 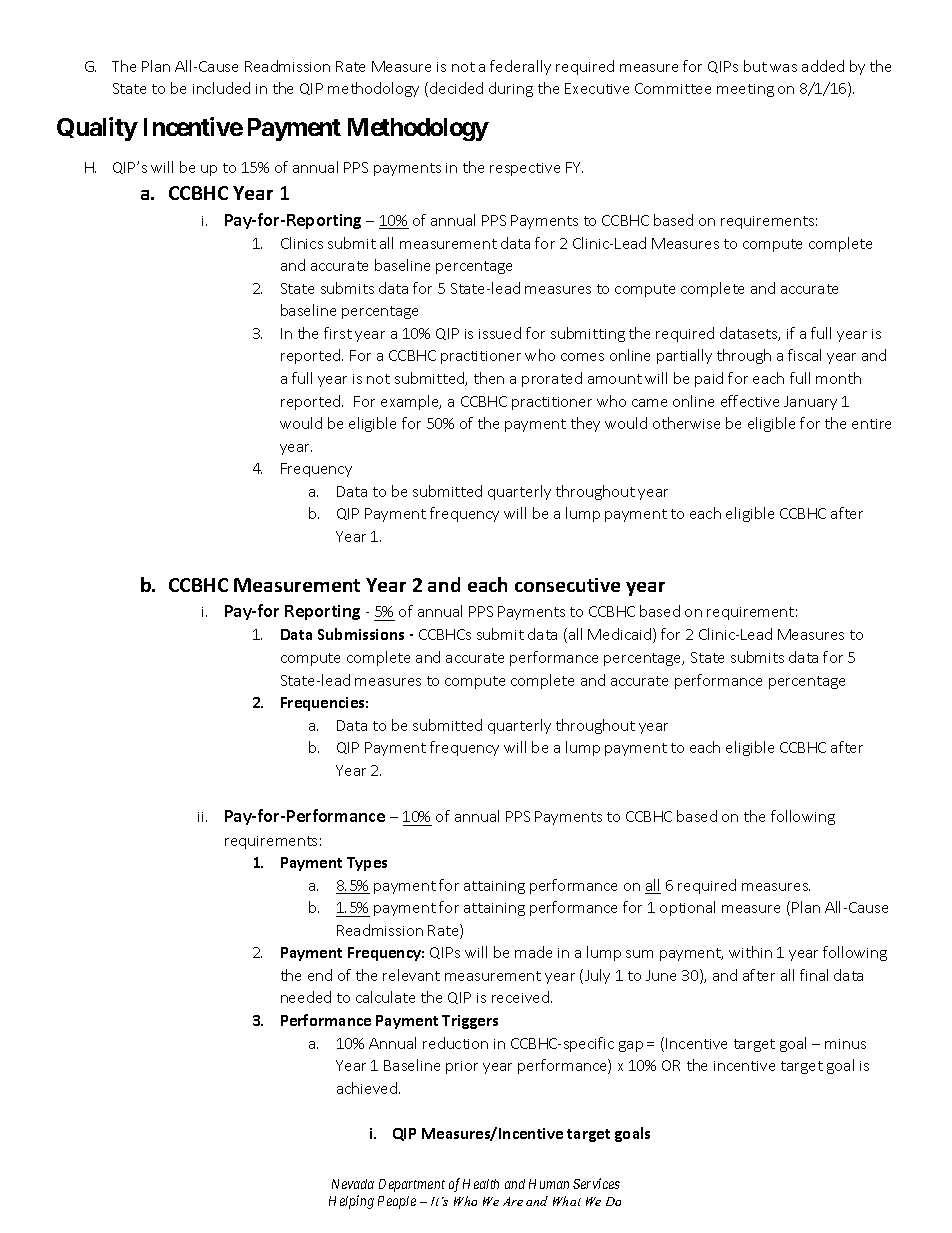 What do you see at coordinates (481, 1184) in the page?
I see `Health` at bounding box center [481, 1184].
